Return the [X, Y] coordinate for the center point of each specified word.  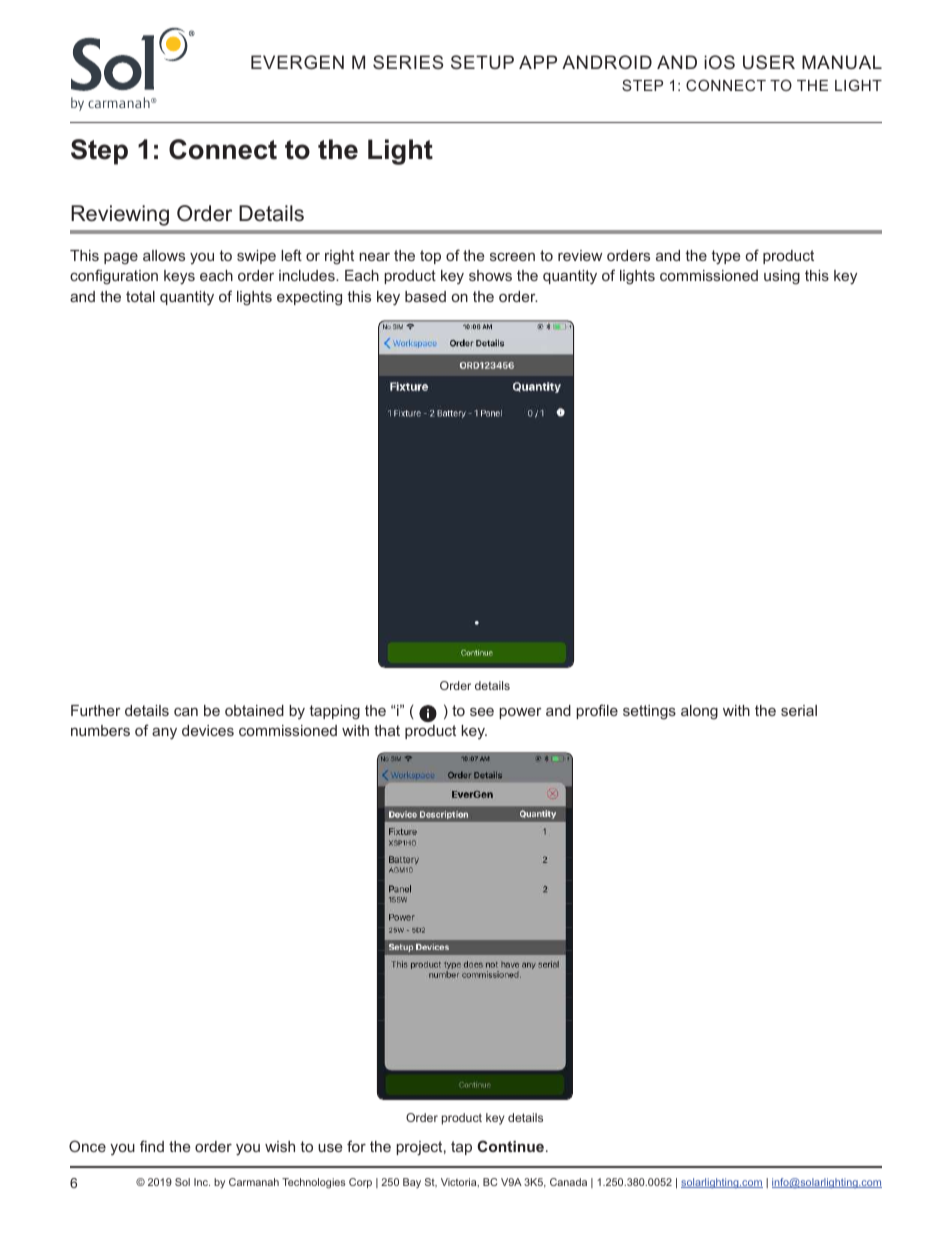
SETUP [482, 62]
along [699, 712]
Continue [510, 1146]
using [782, 277]
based [425, 296]
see [482, 711]
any [164, 733]
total [140, 296]
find [152, 1146]
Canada [568, 1182]
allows [164, 255]
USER [769, 62]
